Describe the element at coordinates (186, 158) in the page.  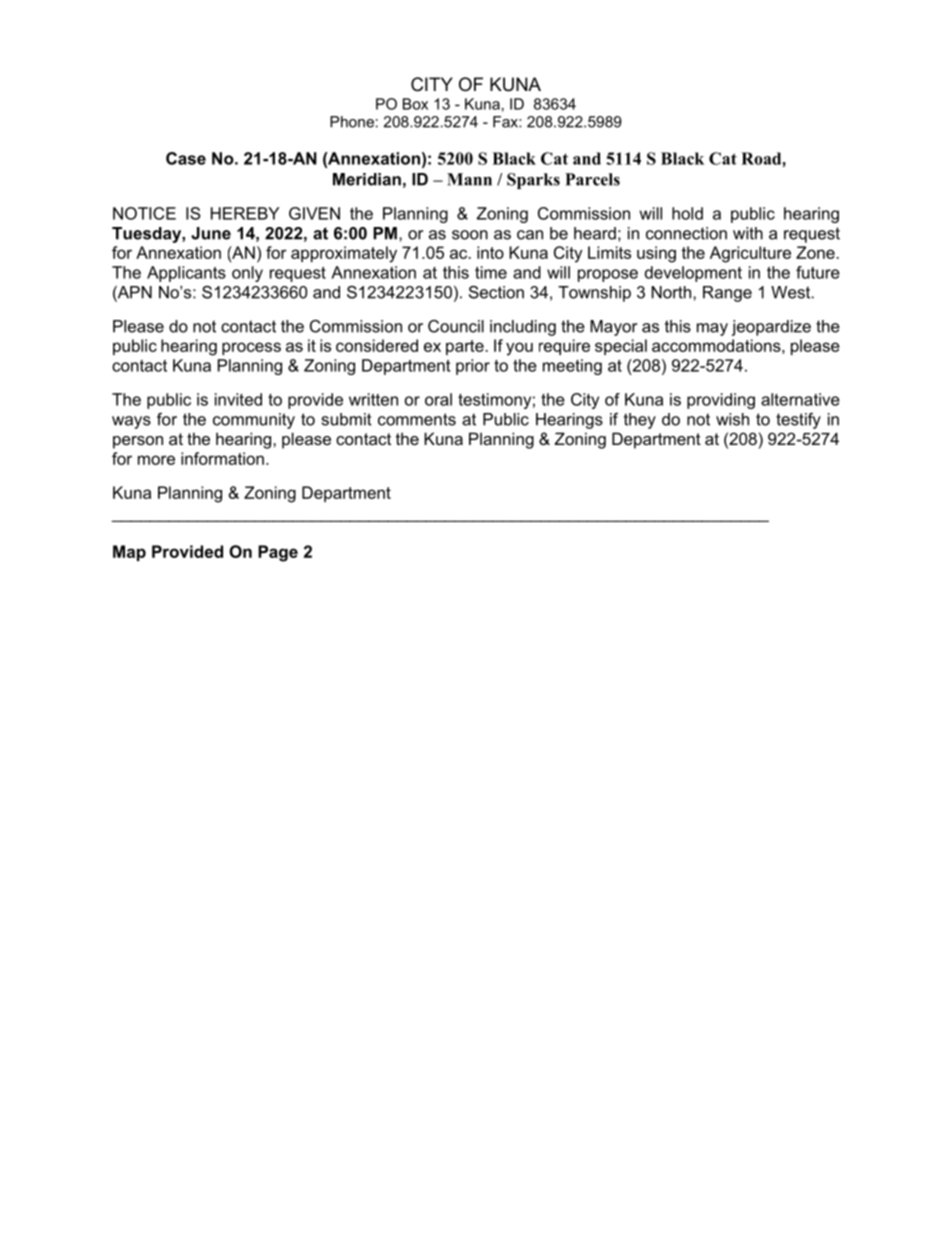
I see `Case` at that location.
